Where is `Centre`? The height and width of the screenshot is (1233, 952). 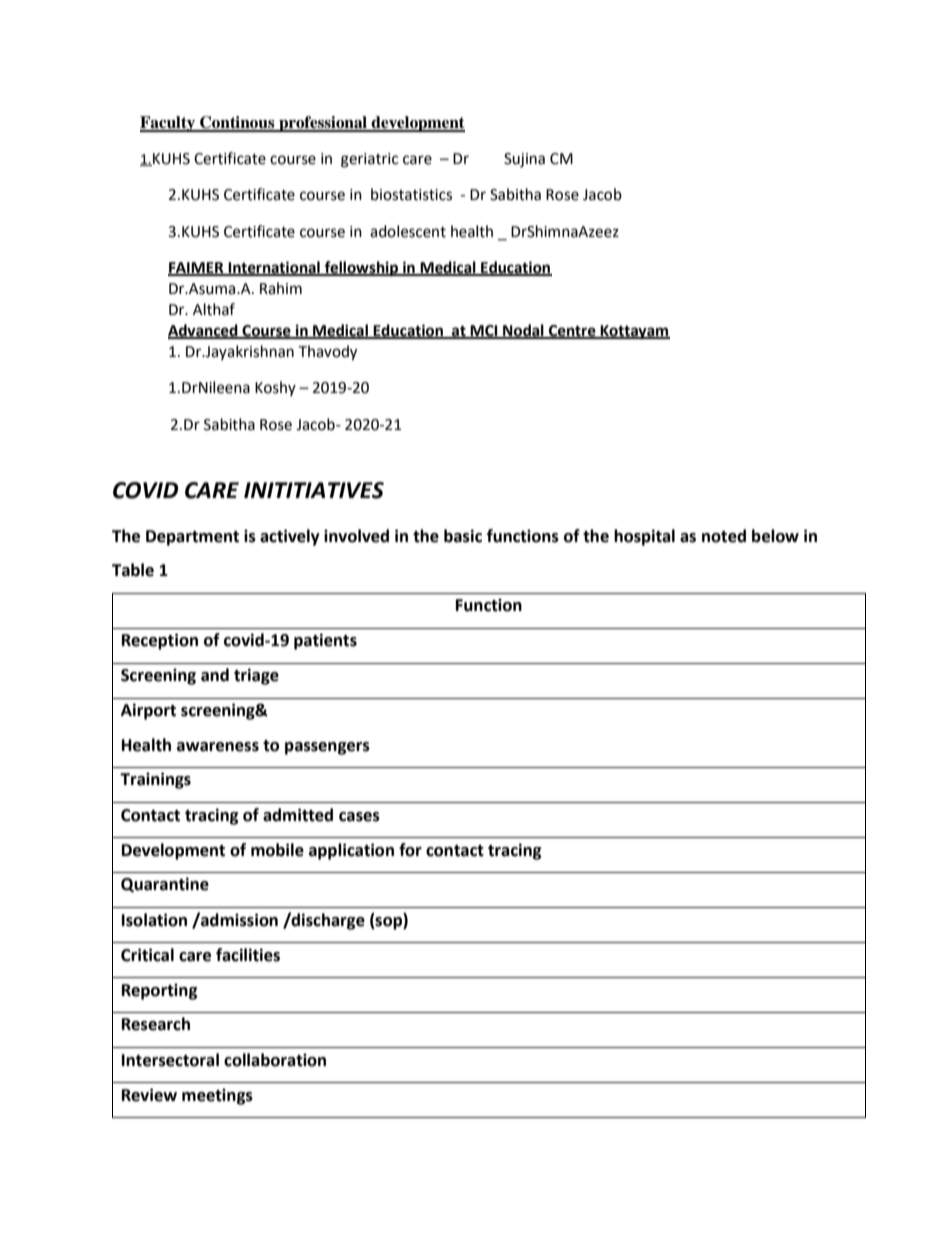
Centre is located at coordinates (572, 331).
